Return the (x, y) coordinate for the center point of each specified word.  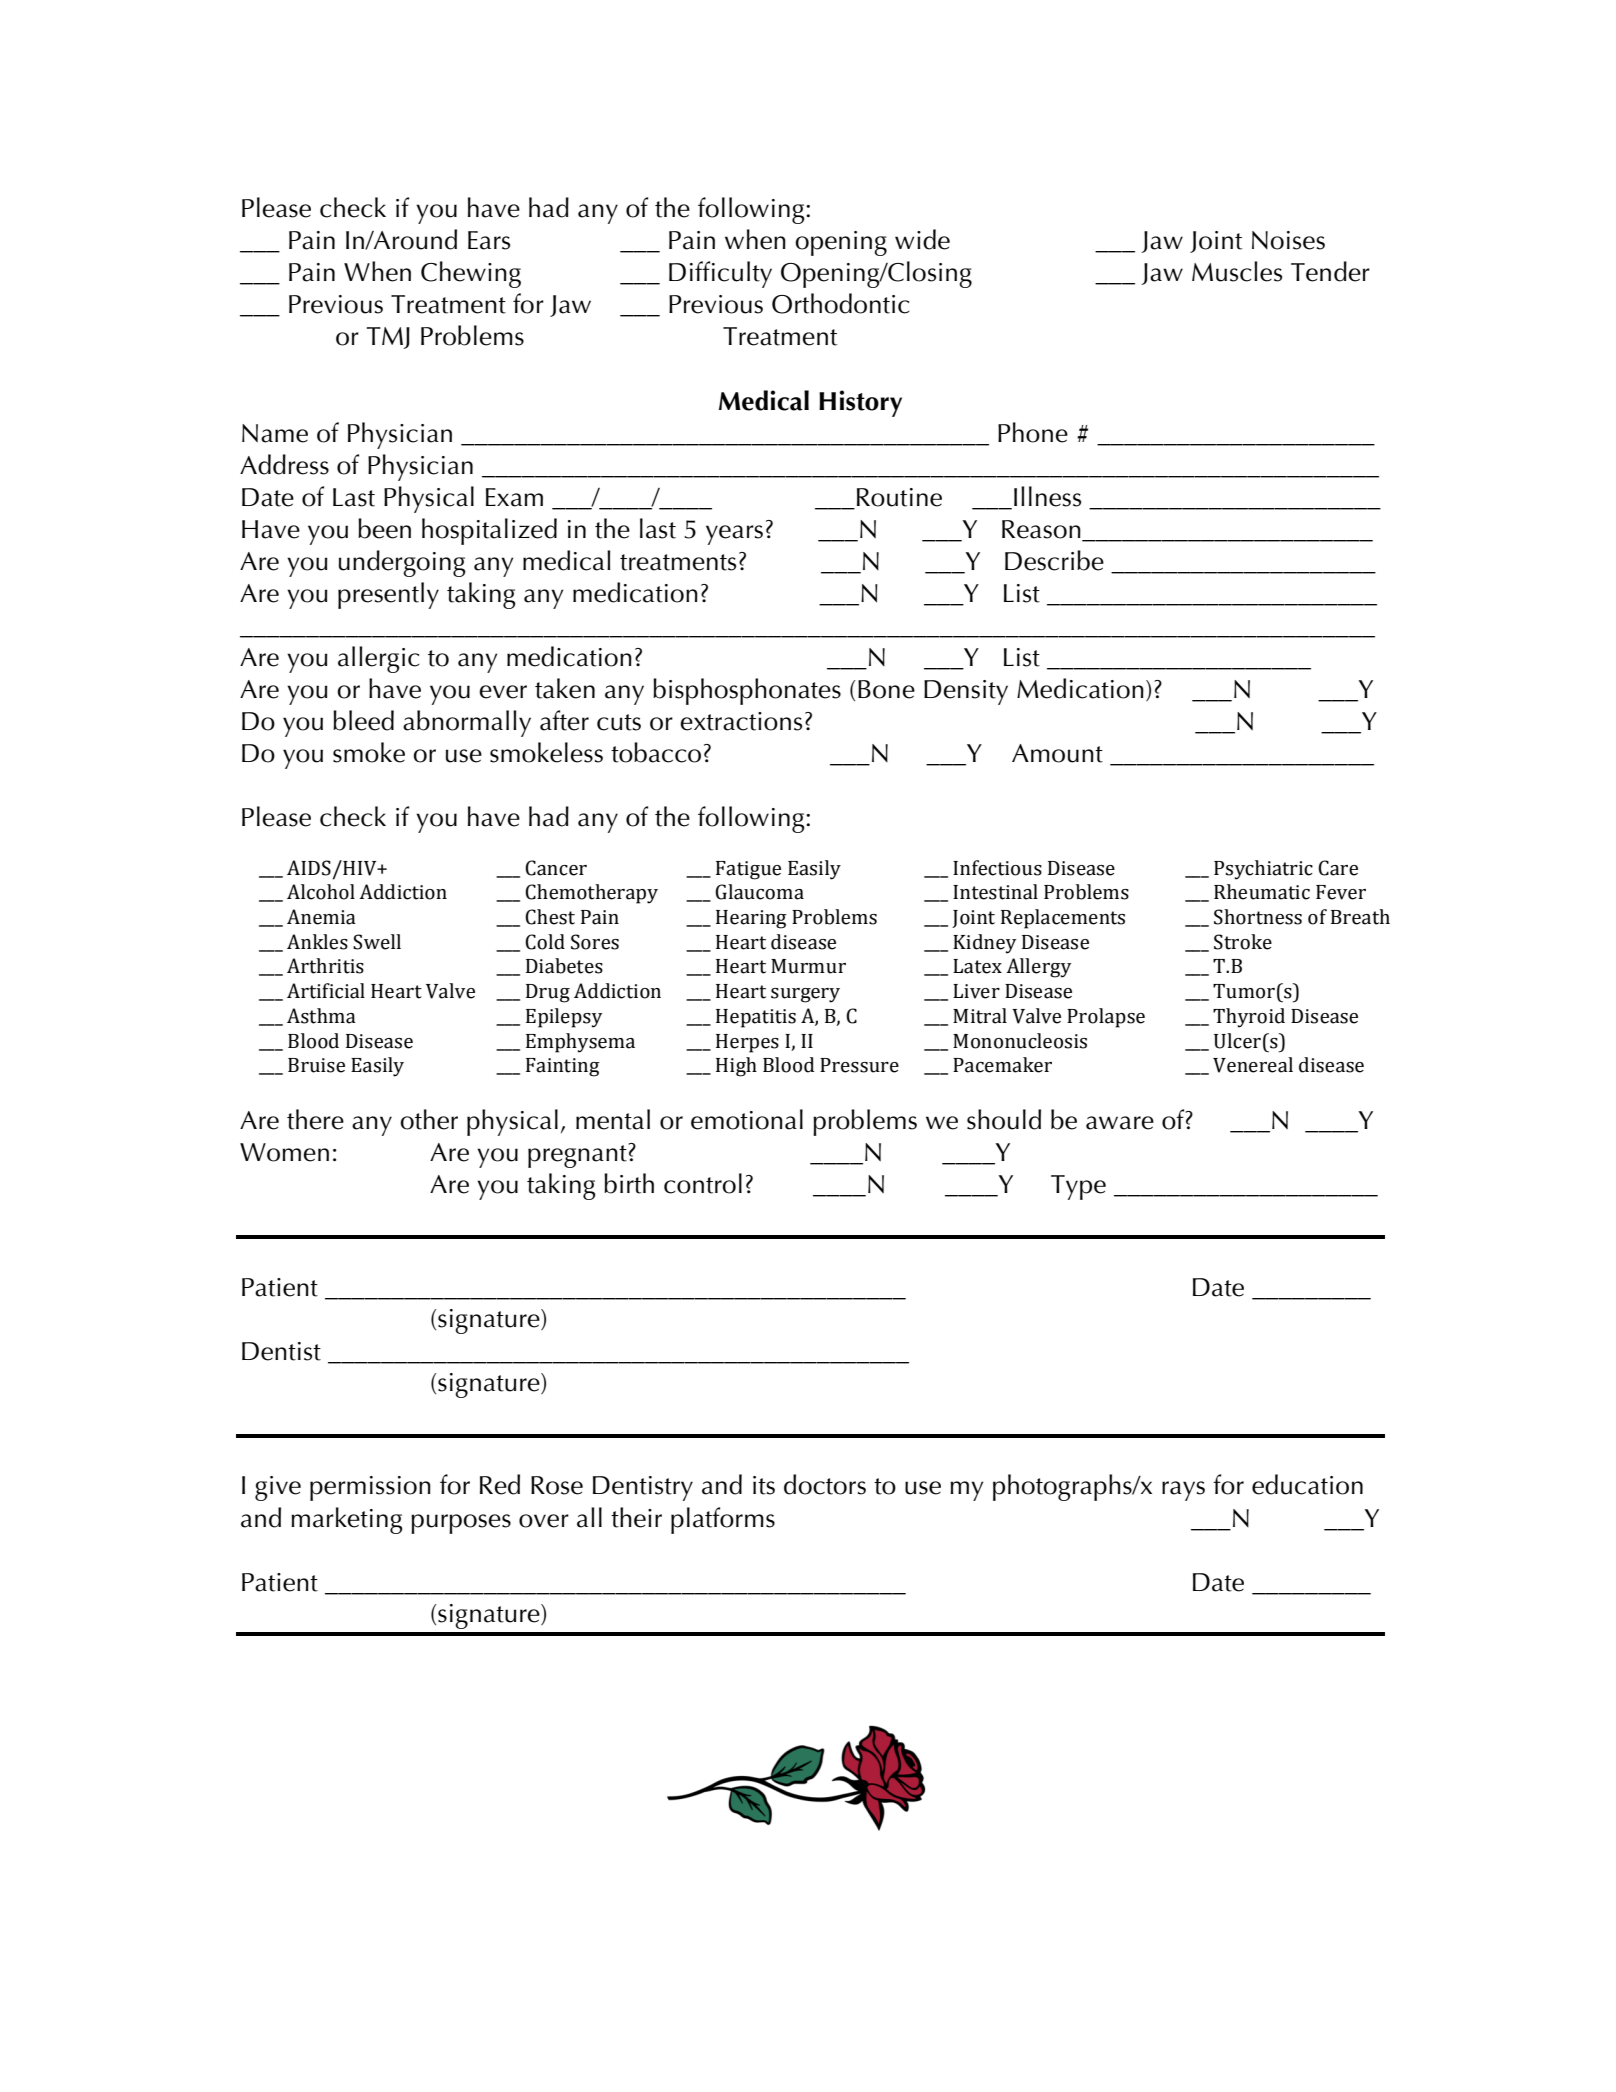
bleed (363, 720)
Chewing (471, 274)
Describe (1054, 560)
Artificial (326, 991)
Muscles (1237, 271)
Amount (1057, 753)
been (384, 528)
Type (1078, 1187)
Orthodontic (841, 303)
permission (370, 1488)
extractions (741, 721)
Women (284, 1152)
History (860, 403)
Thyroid (1249, 1018)
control (703, 1183)
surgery (805, 995)
